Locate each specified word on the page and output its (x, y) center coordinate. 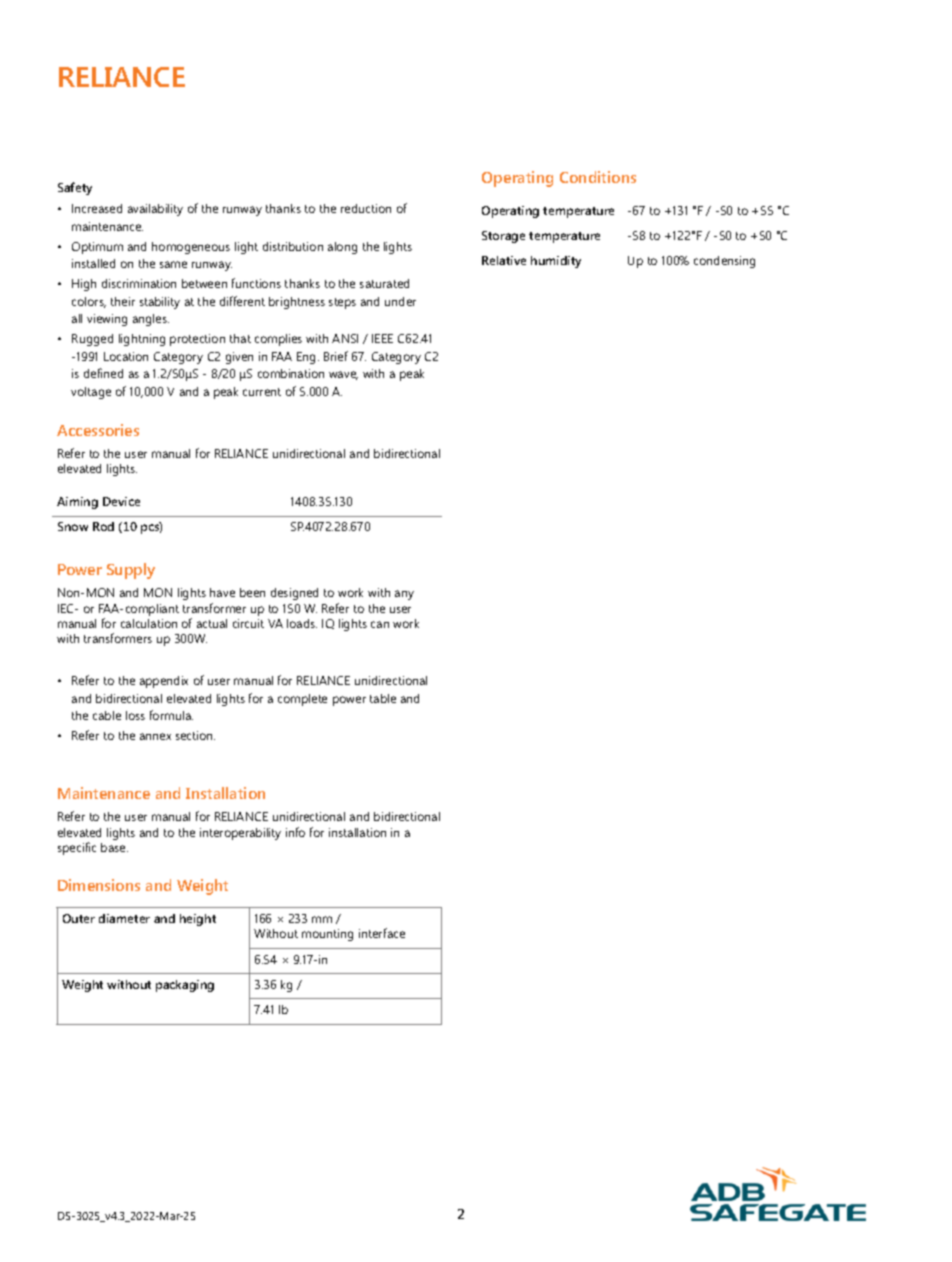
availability (155, 210)
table (383, 698)
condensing (724, 262)
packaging (185, 986)
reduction (366, 208)
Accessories (98, 430)
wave (343, 375)
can (380, 624)
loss (135, 715)
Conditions (598, 177)
